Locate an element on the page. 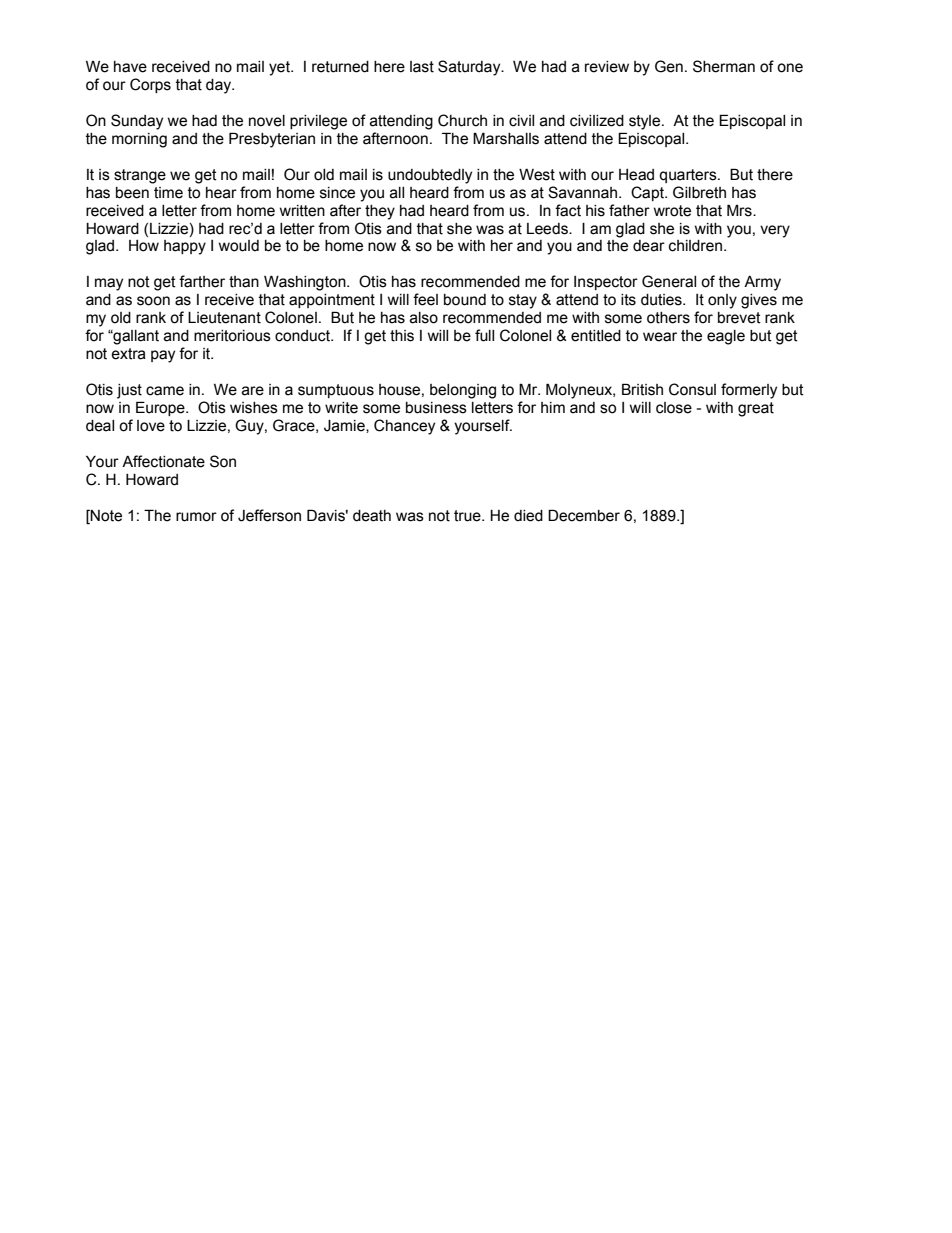  came is located at coordinates (165, 391).
